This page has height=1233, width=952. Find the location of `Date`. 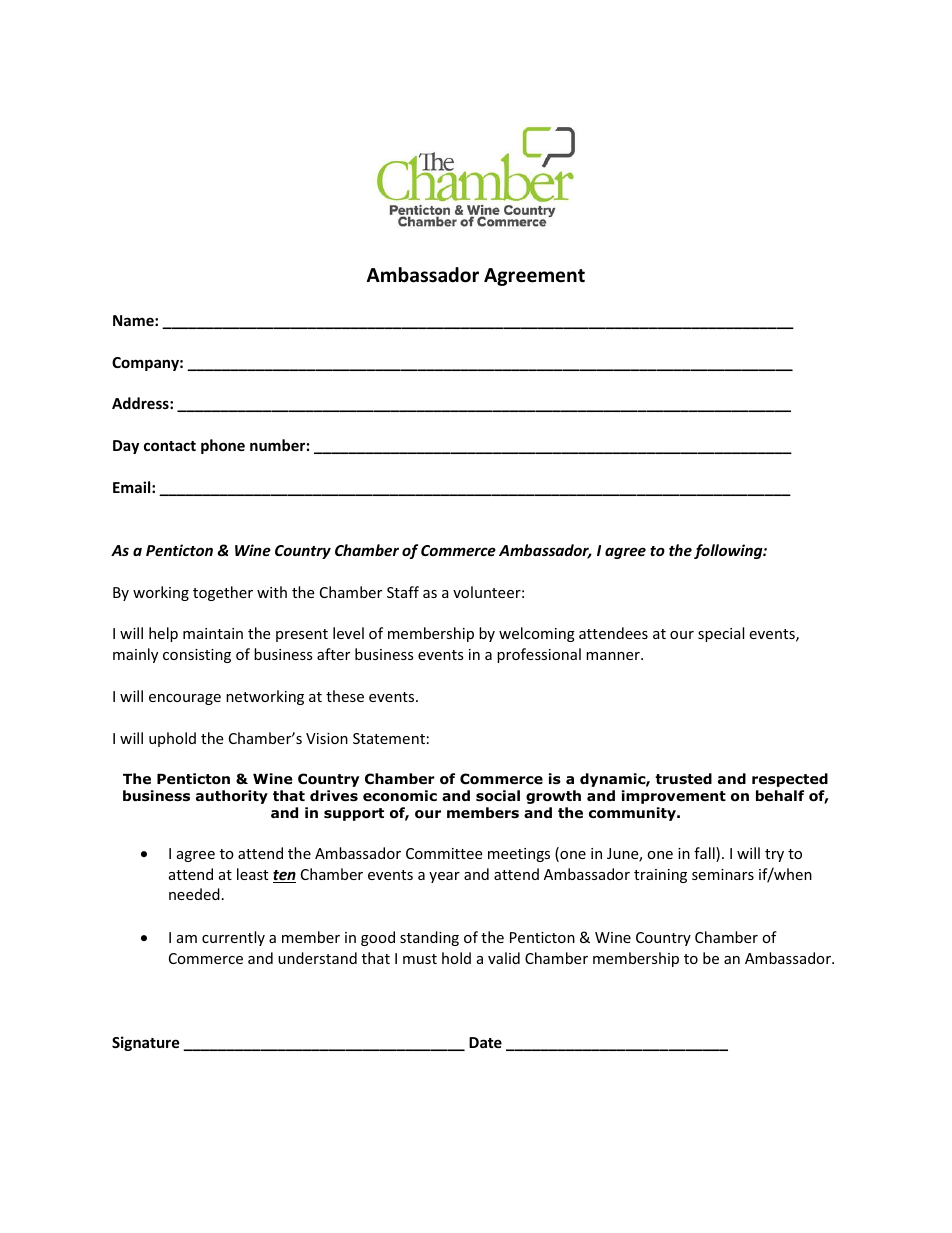

Date is located at coordinates (485, 1042).
